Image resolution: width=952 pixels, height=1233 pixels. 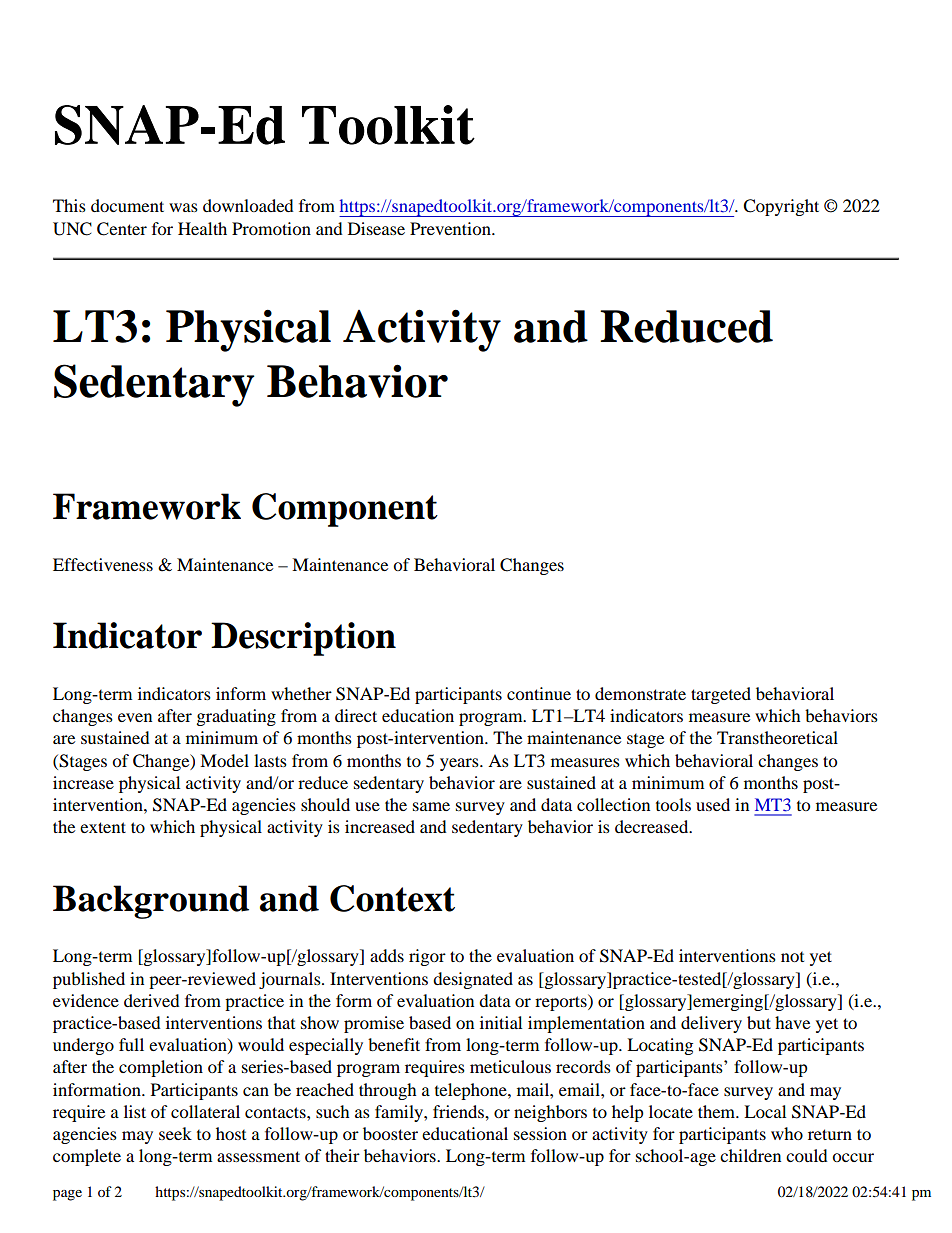 I want to click on Transtheoretical, so click(x=777, y=737).
